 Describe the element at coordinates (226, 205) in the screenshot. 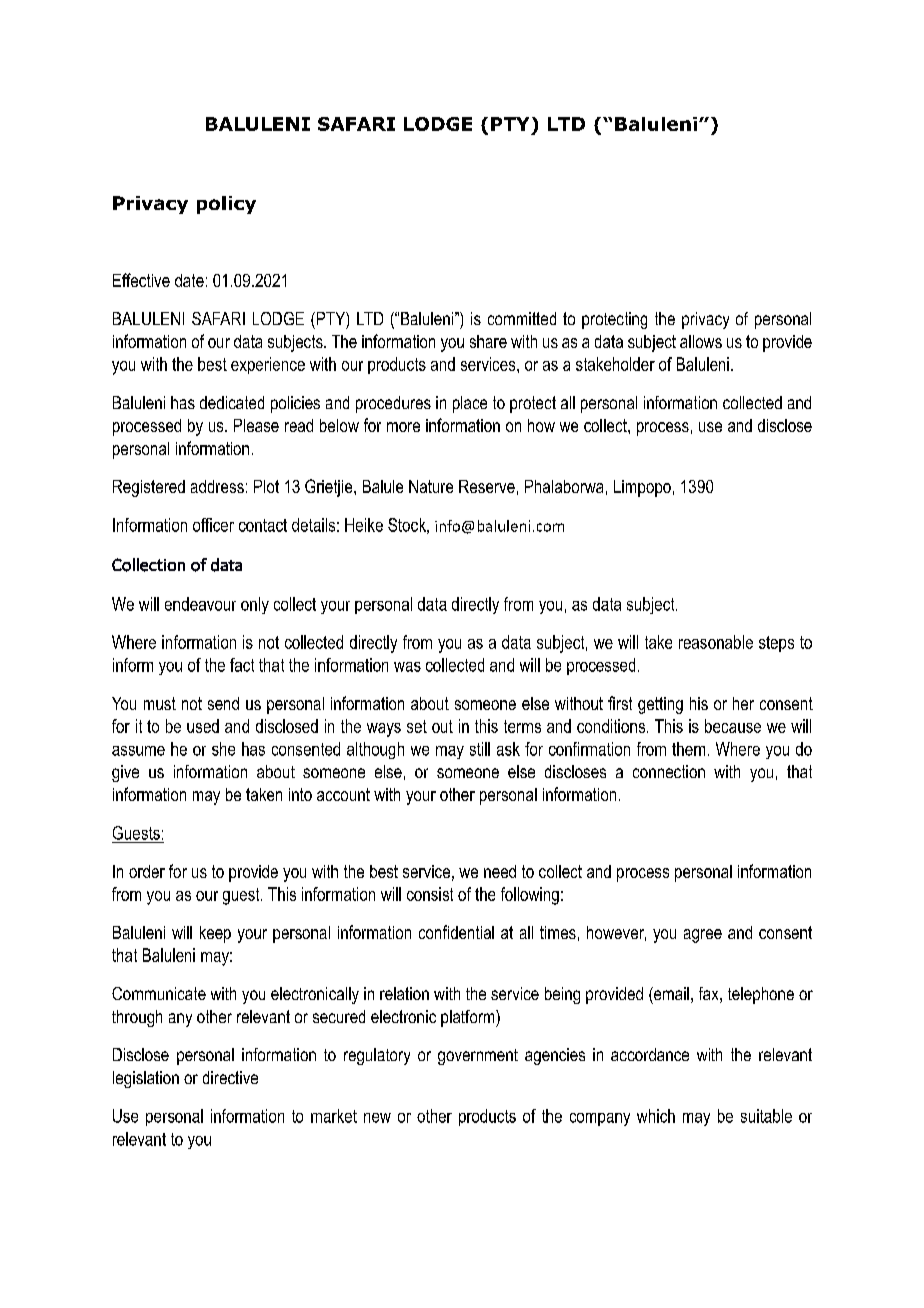

I see `policy` at that location.
